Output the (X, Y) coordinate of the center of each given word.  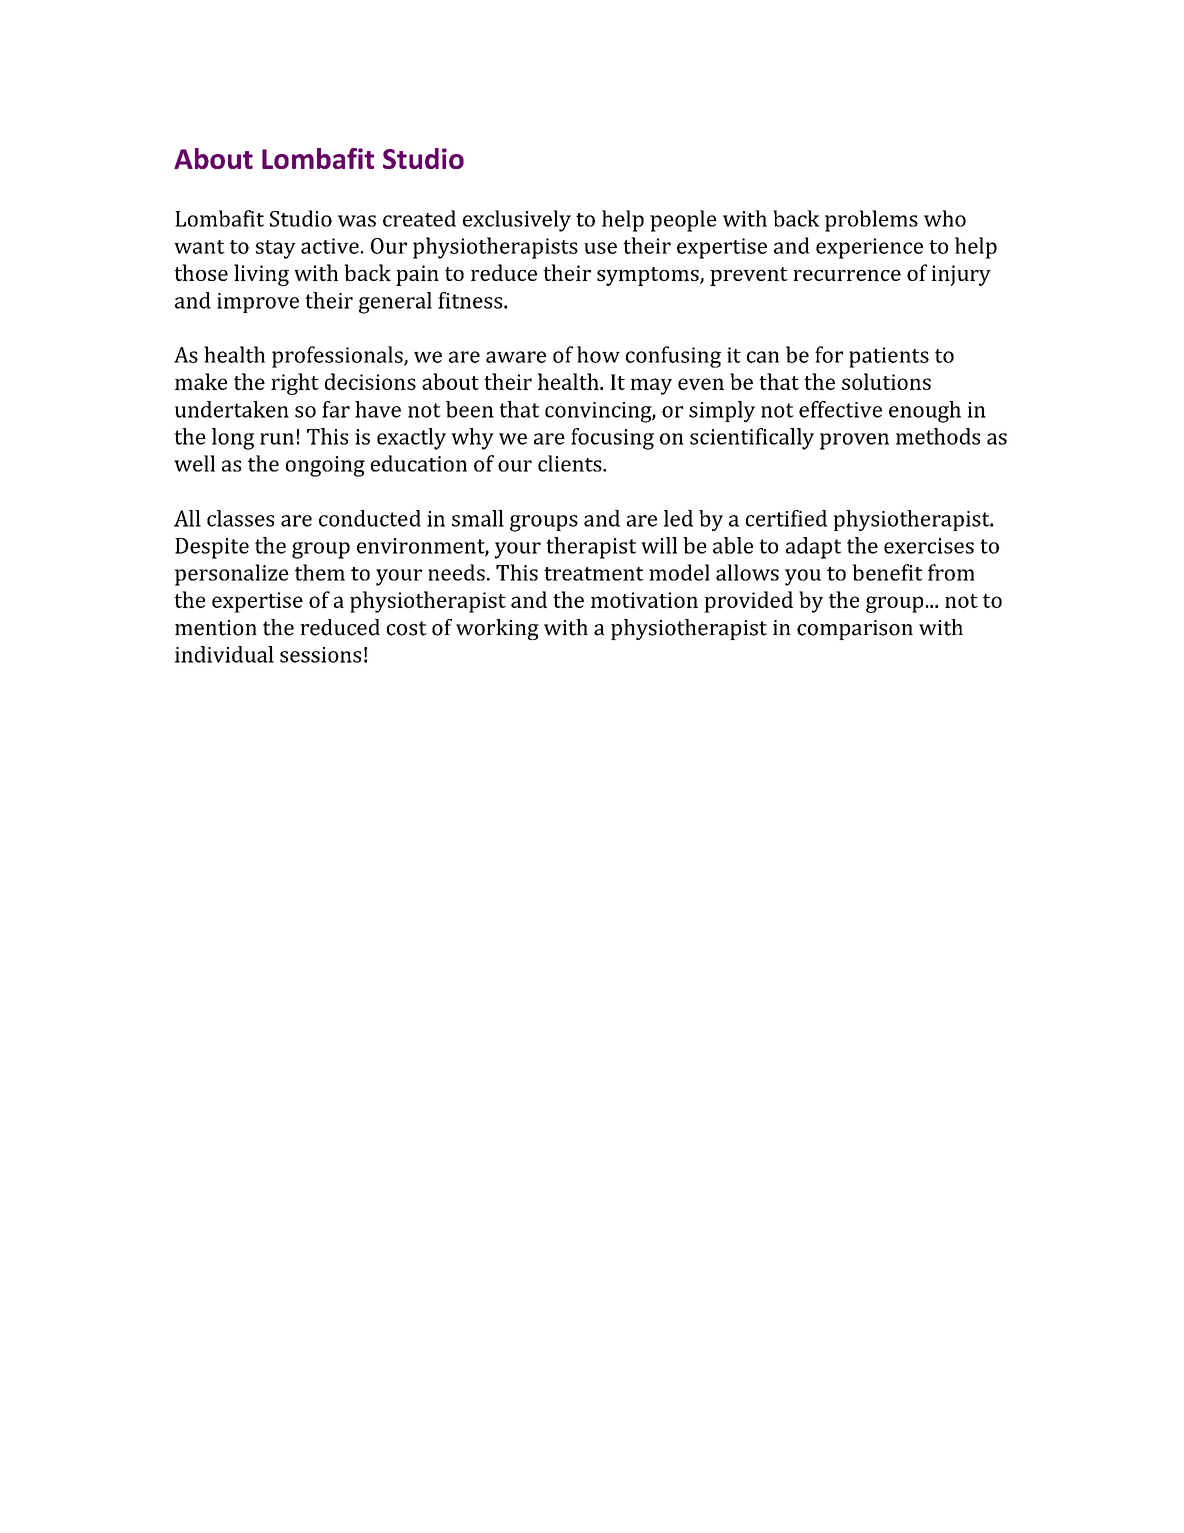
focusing (612, 439)
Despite (212, 548)
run (277, 439)
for (829, 354)
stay (276, 249)
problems (871, 221)
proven (854, 441)
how (598, 354)
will (659, 545)
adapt (813, 548)
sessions (320, 655)
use (600, 248)
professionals (338, 357)
